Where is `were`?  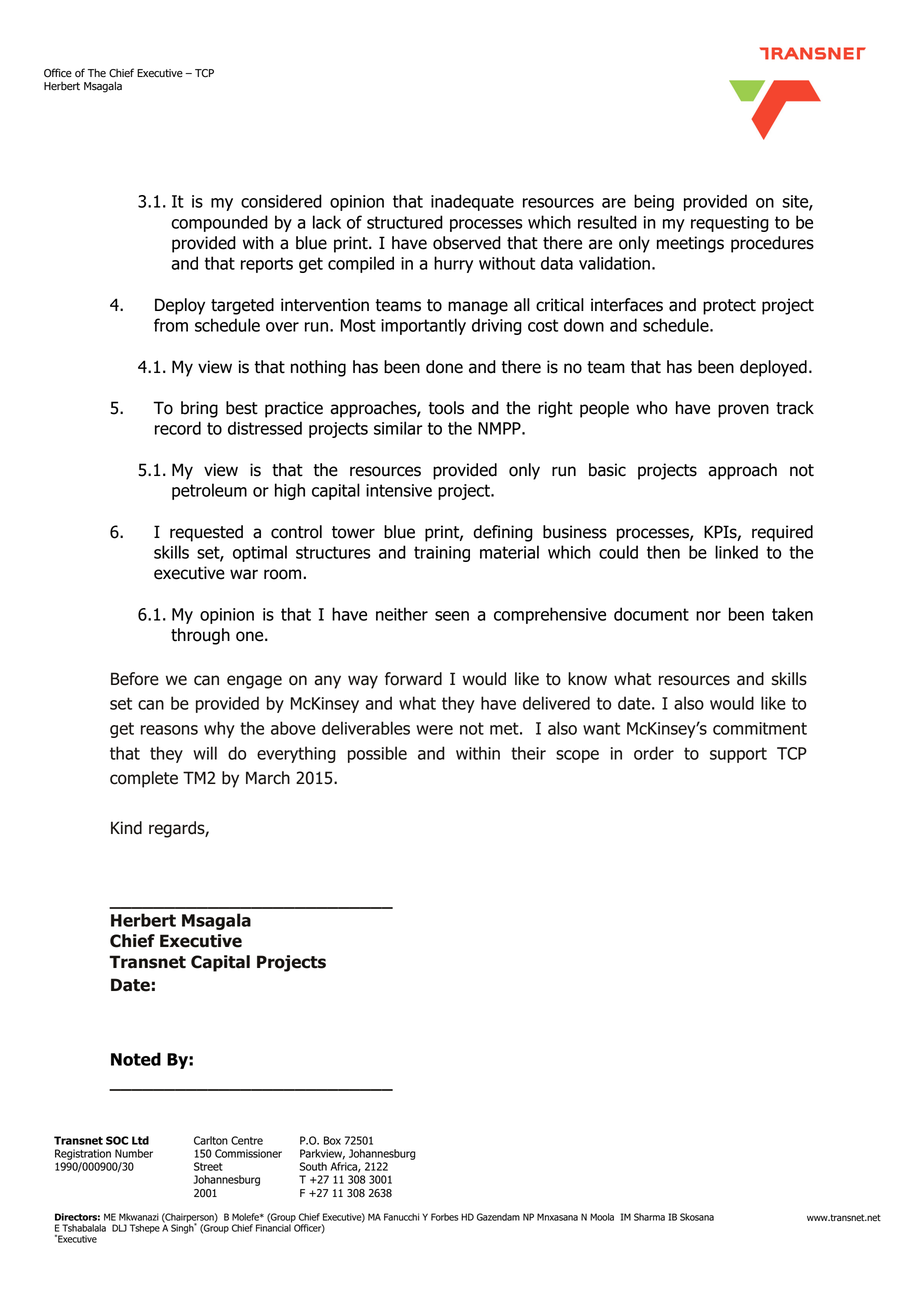
were is located at coordinates (434, 730).
